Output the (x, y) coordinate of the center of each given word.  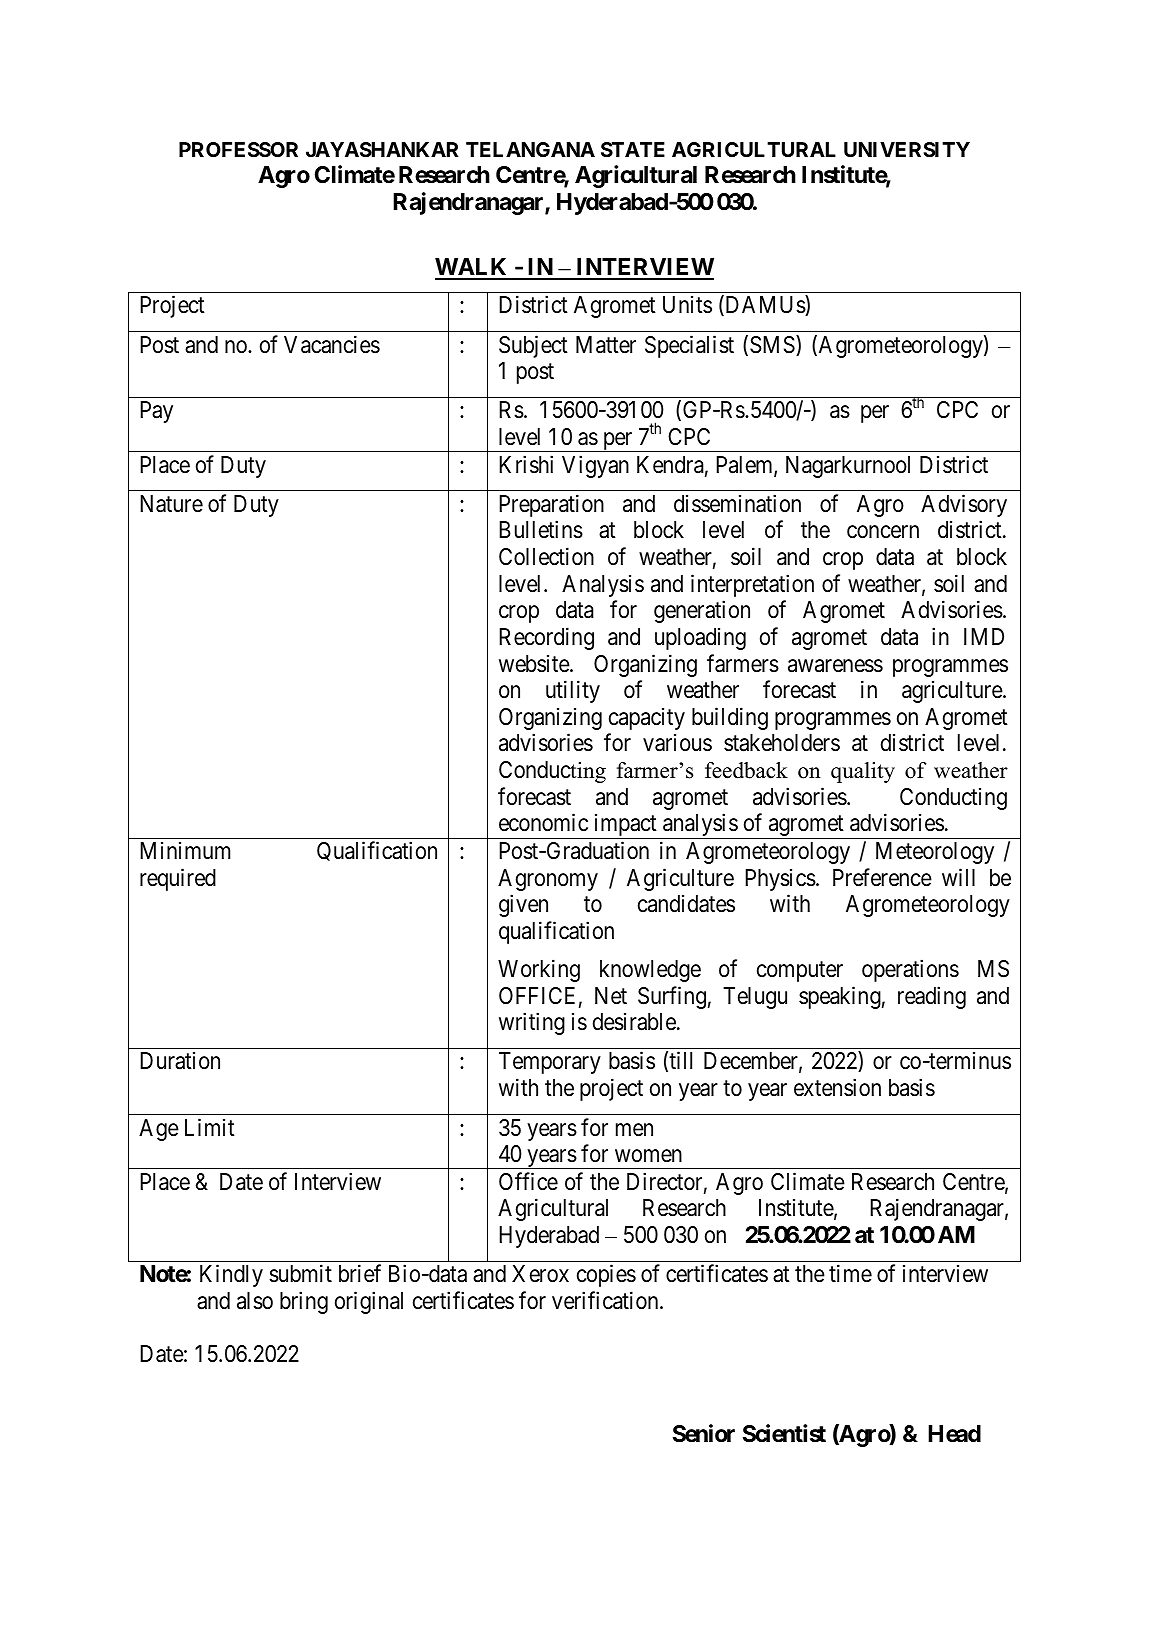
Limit (210, 1127)
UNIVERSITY (907, 149)
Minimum (185, 850)
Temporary (550, 1063)
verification (606, 1300)
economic (543, 823)
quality (863, 772)
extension (837, 1087)
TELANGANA (530, 149)
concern (883, 532)
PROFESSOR (238, 149)
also (255, 1301)
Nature (171, 504)
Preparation (551, 505)
